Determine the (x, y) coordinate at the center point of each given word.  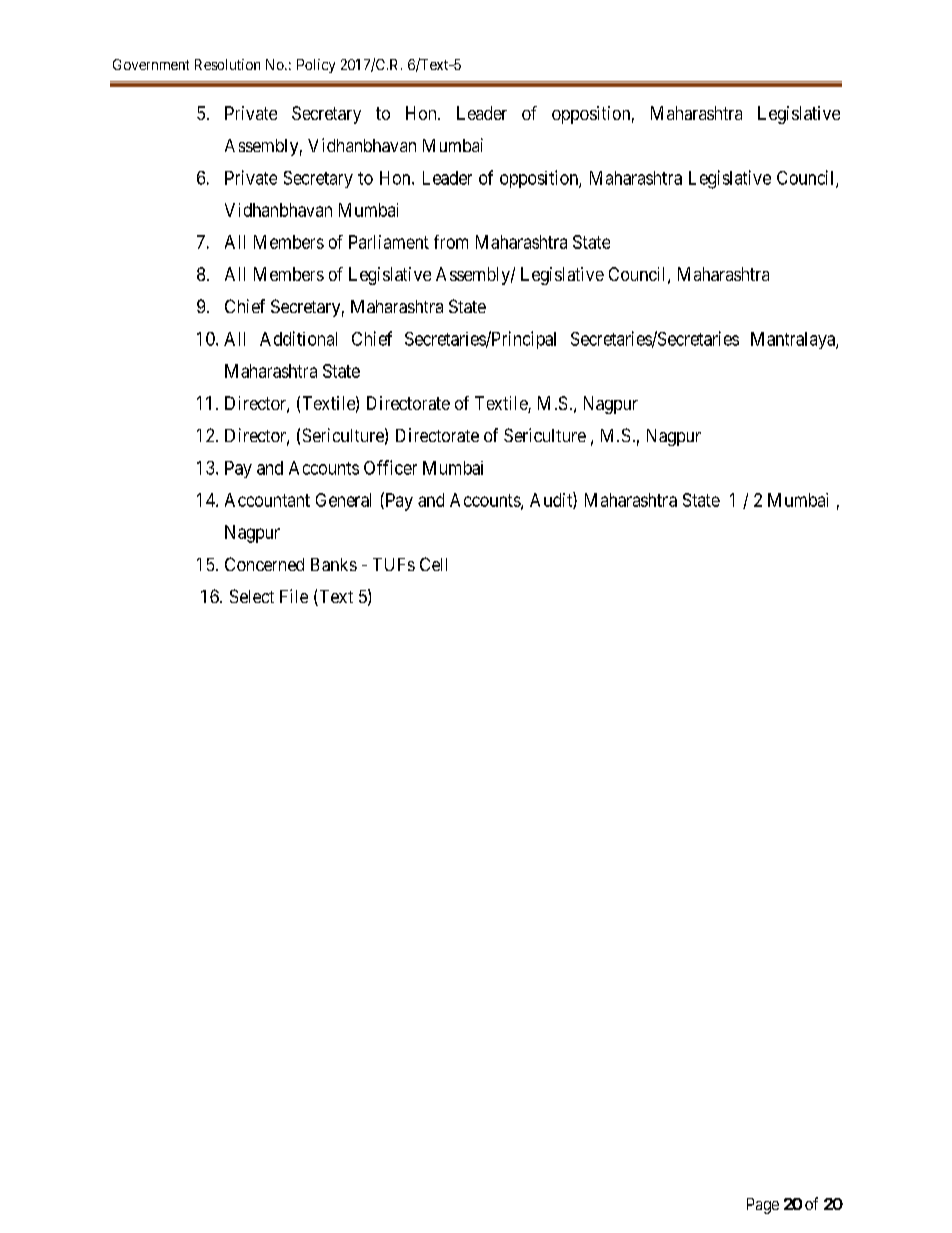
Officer (390, 467)
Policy (316, 66)
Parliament (389, 242)
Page (763, 1206)
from (451, 242)
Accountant (267, 500)
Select (252, 596)
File (294, 596)
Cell (433, 564)
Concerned (264, 564)
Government (151, 64)
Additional (298, 338)
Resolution (227, 64)
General (343, 500)
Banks (334, 564)
